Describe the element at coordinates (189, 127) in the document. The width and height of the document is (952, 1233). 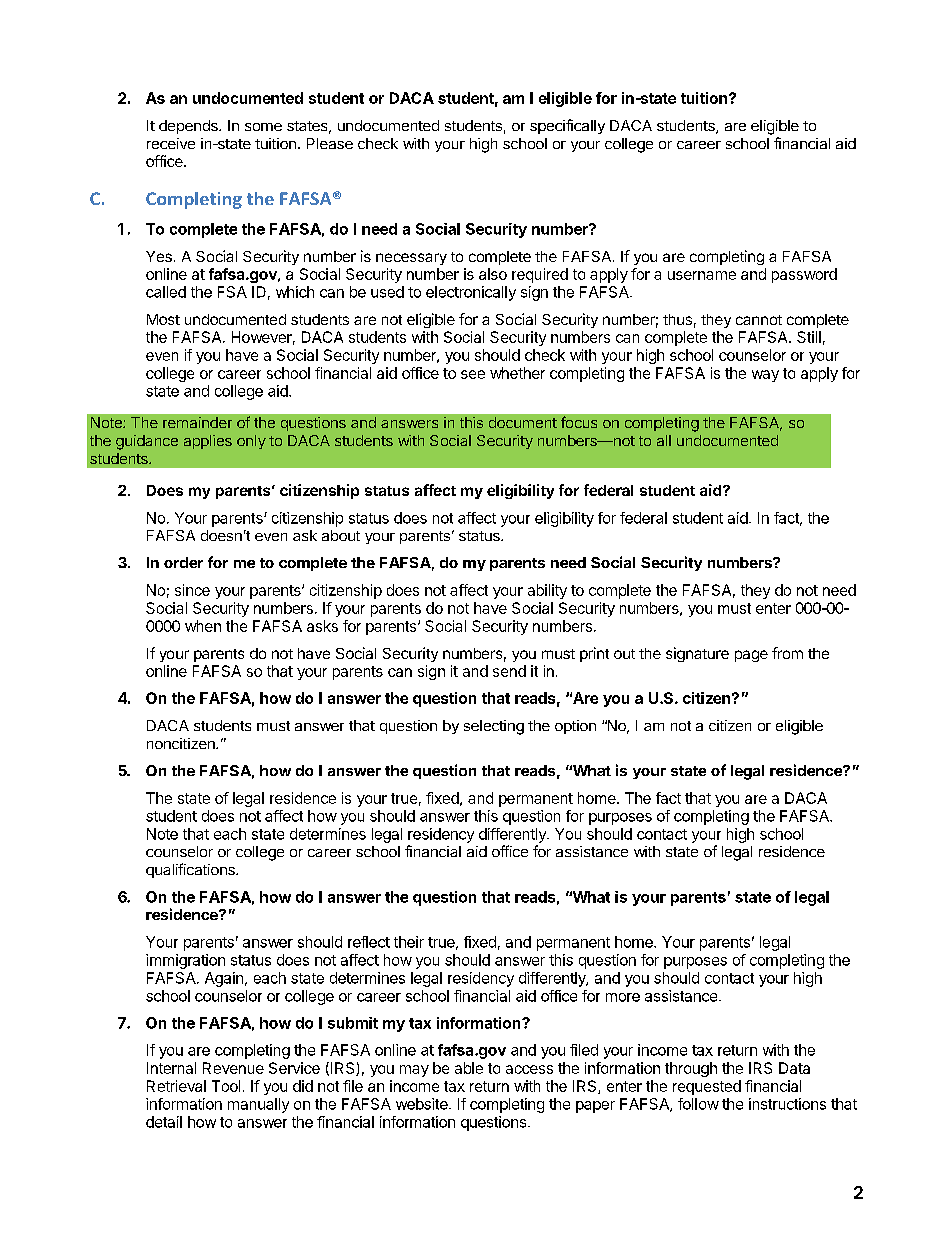
I see `depends` at that location.
